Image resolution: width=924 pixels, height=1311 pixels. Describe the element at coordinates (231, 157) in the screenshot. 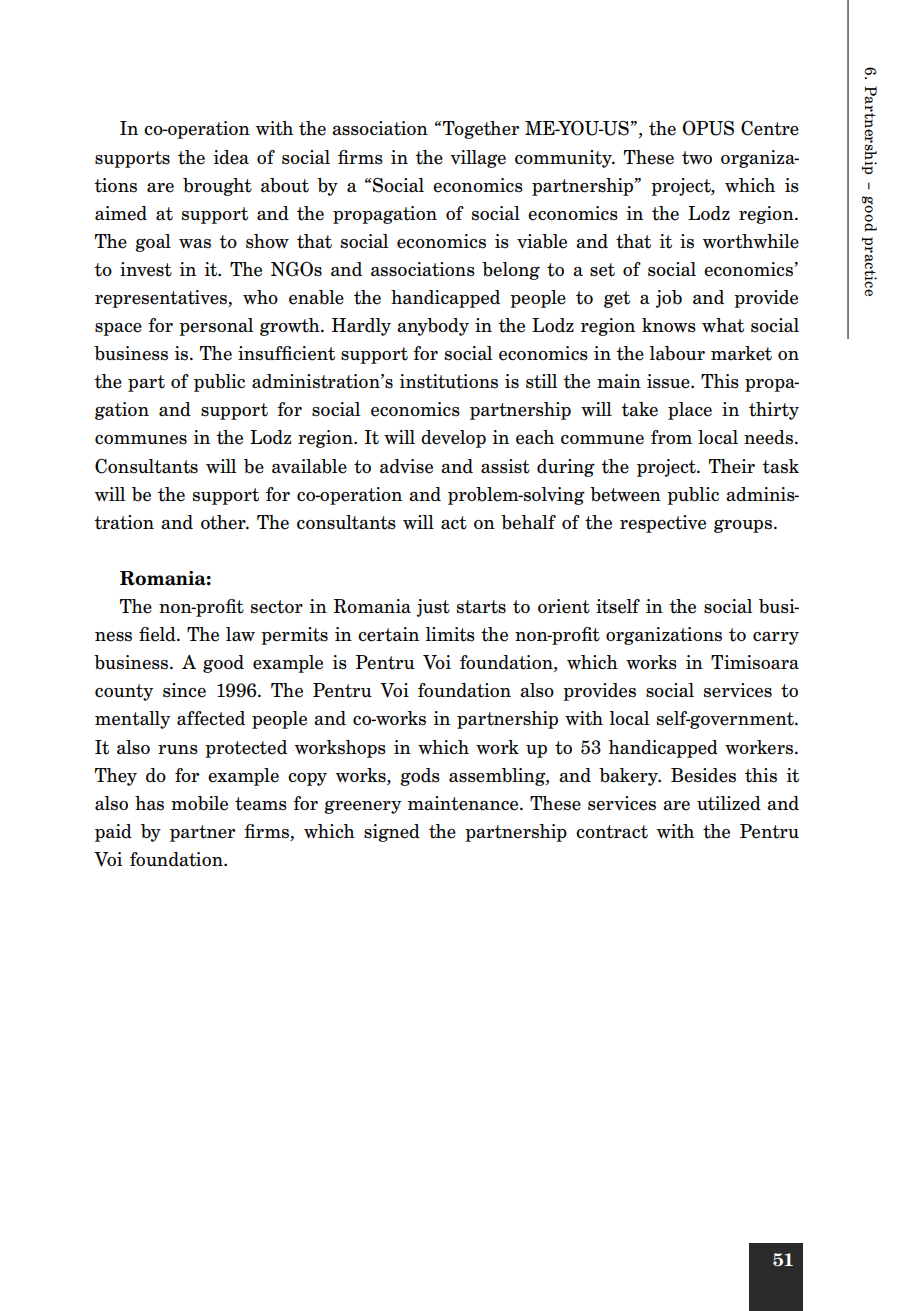

I see `idea` at that location.
